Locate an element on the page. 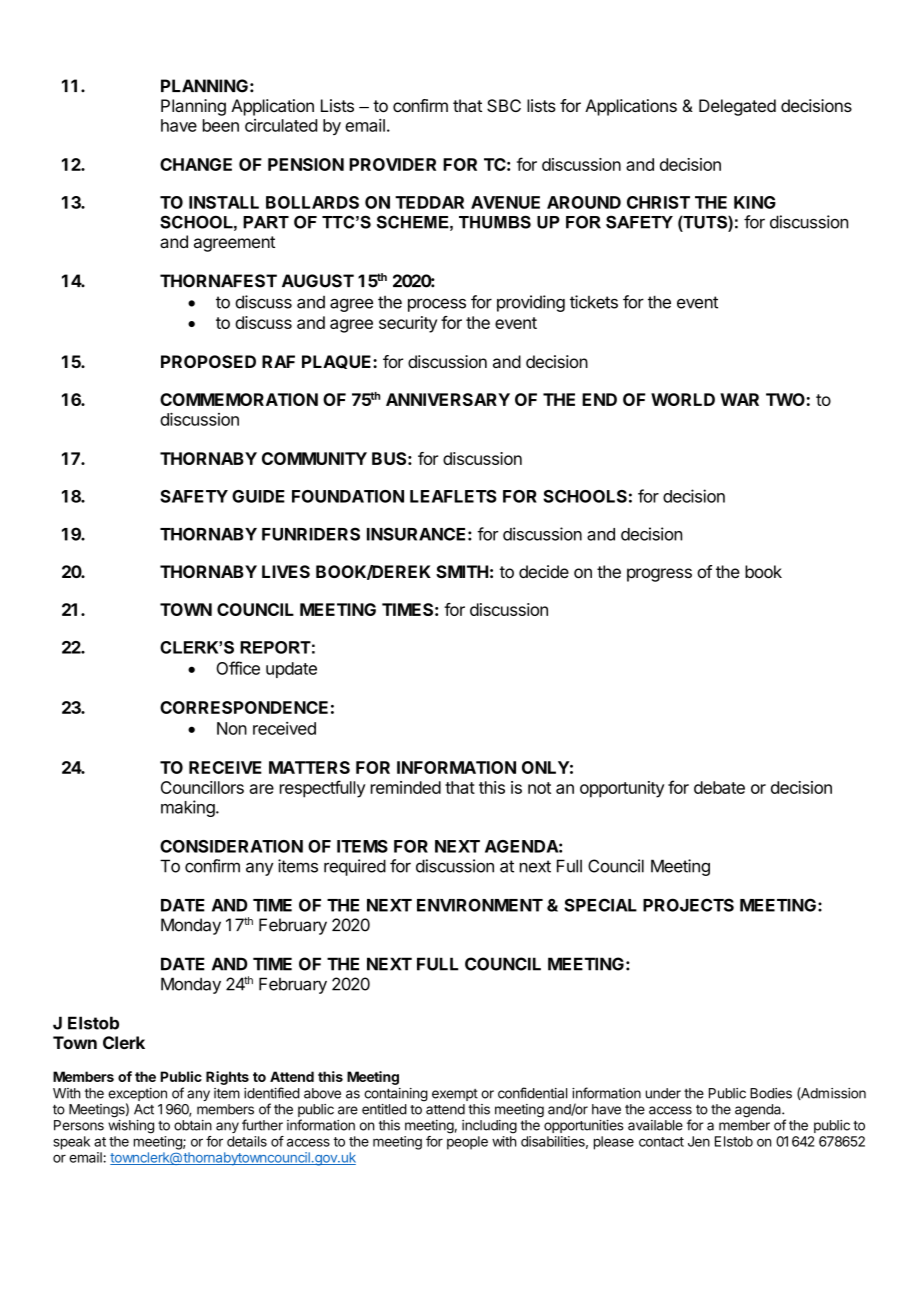 The image size is (924, 1308). ENVIRONMENT is located at coordinates (480, 905).
